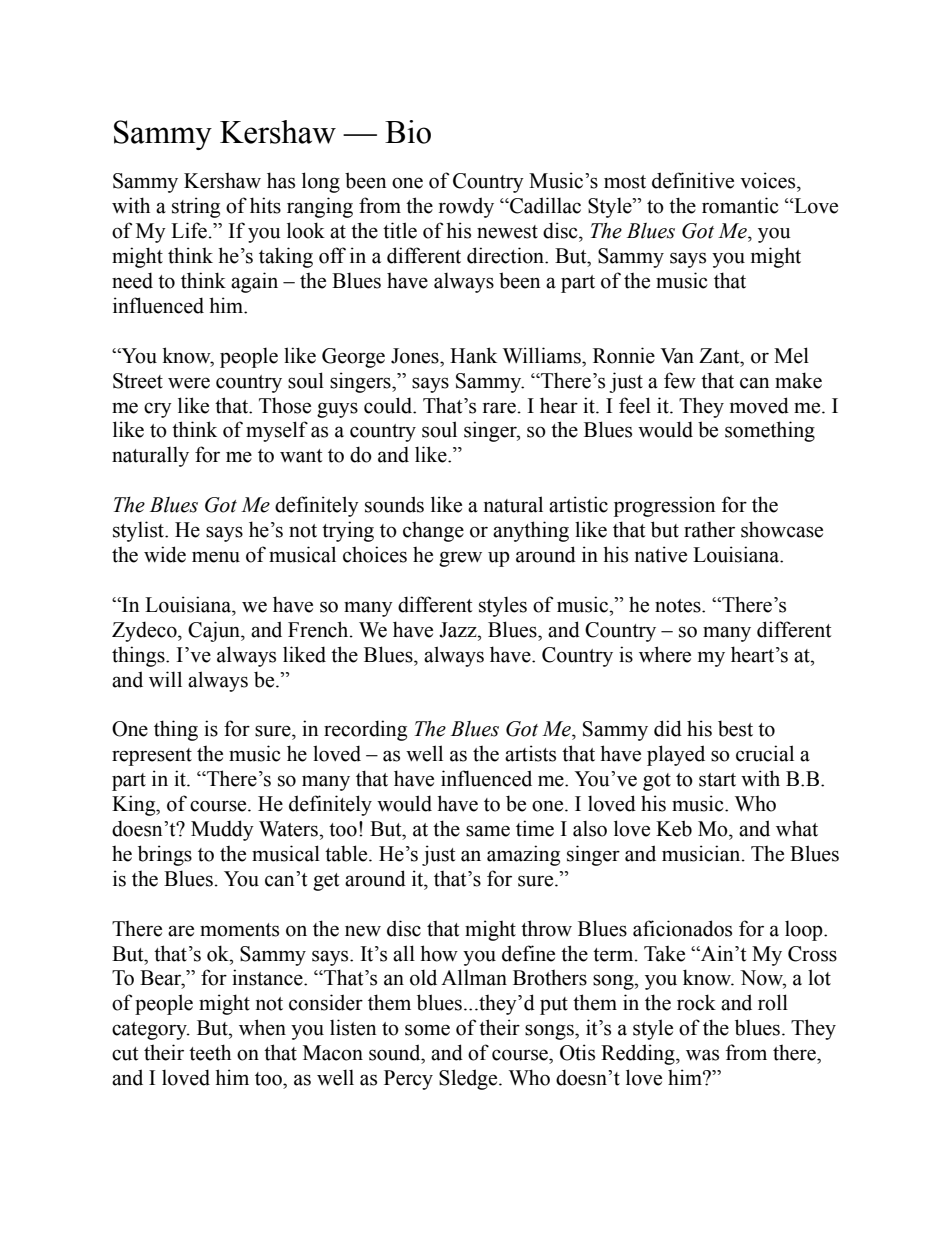  What do you see at coordinates (466, 207) in the screenshot?
I see `rowdy` at bounding box center [466, 207].
